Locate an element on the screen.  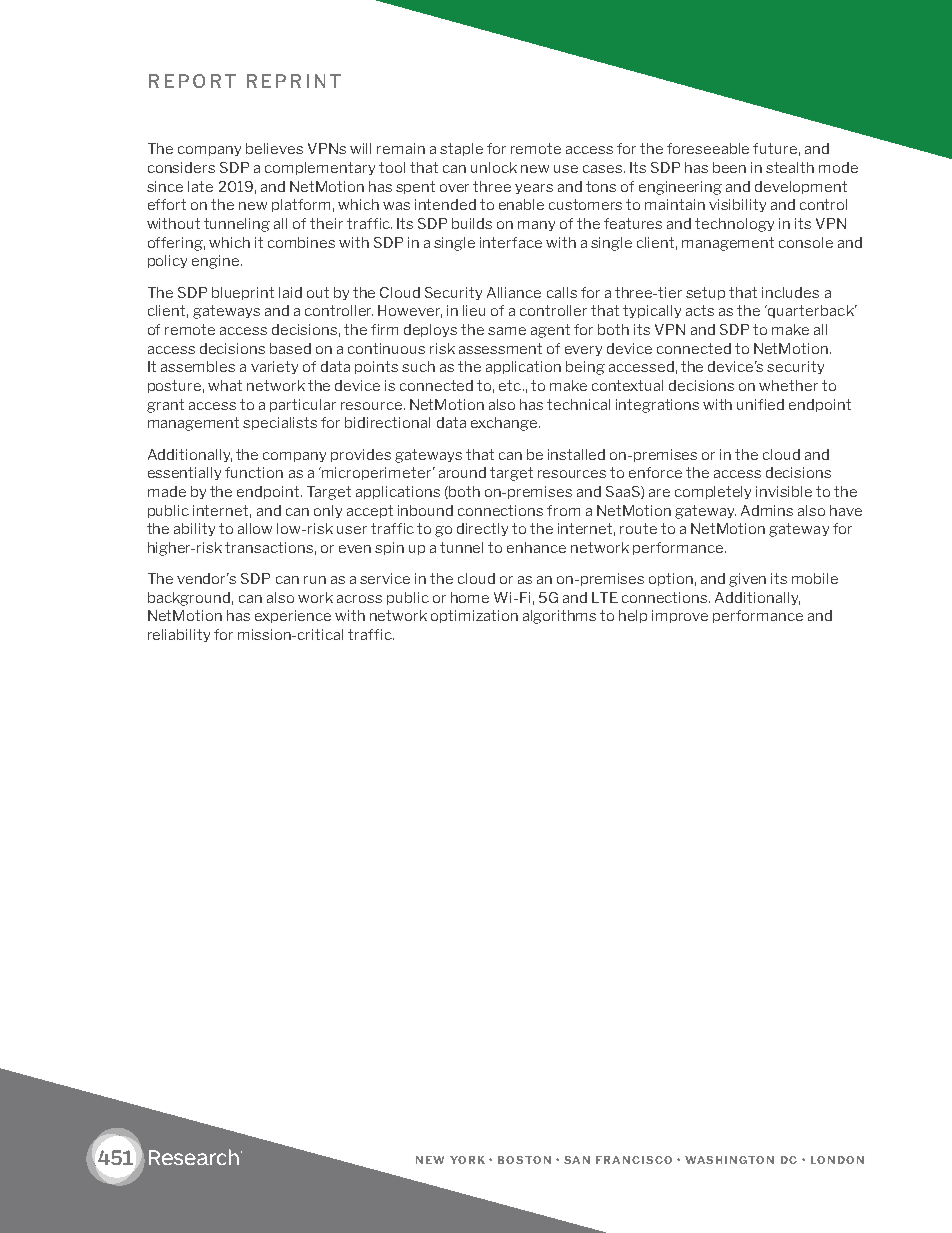
staple is located at coordinates (461, 149).
